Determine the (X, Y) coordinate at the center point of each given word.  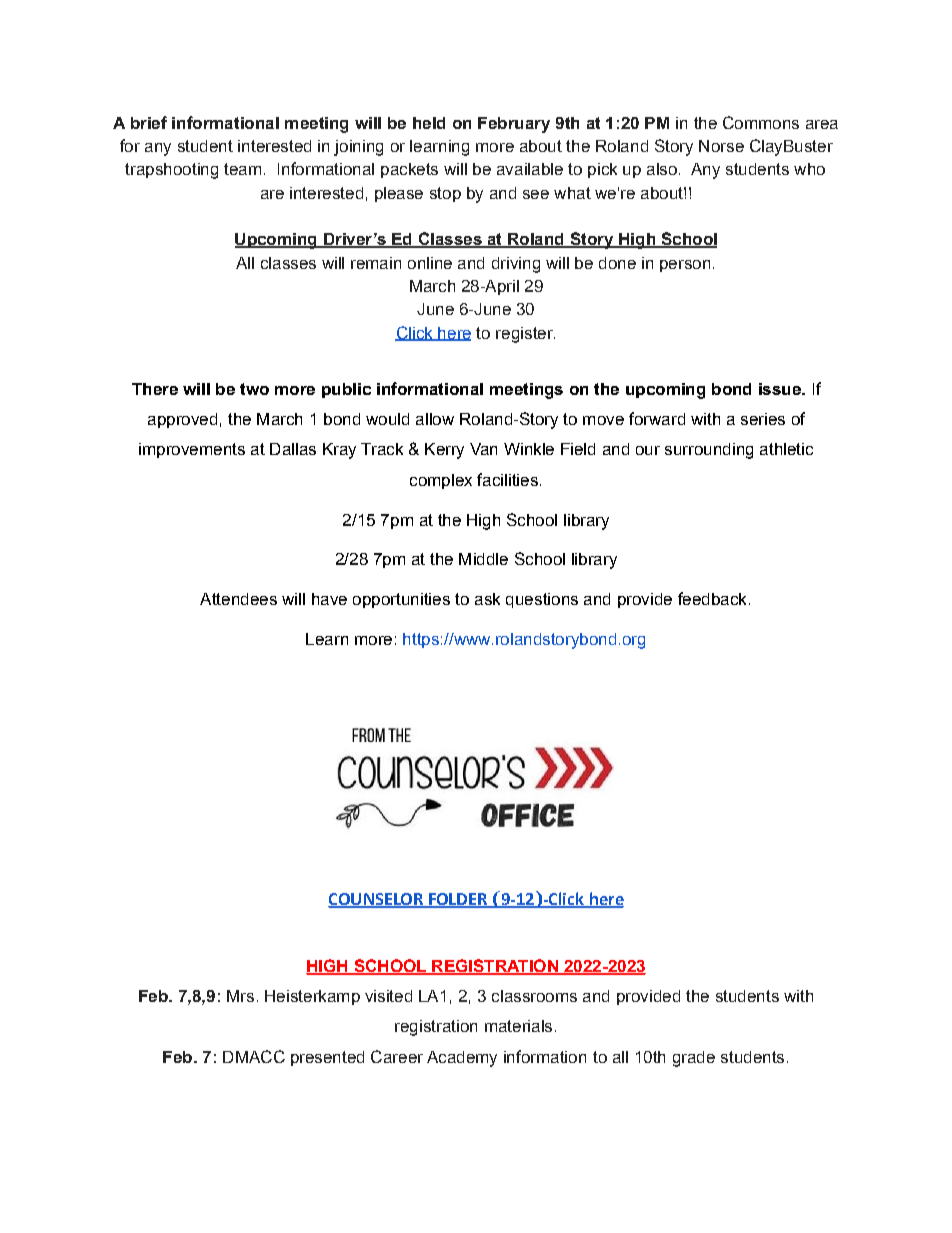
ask (487, 599)
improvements (192, 450)
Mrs (240, 996)
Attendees (238, 599)
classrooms (534, 996)
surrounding (709, 451)
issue (781, 389)
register (525, 335)
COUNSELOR (376, 900)
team (242, 169)
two (254, 389)
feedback (712, 598)
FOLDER (458, 900)
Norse (721, 146)
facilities (507, 479)
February (514, 125)
